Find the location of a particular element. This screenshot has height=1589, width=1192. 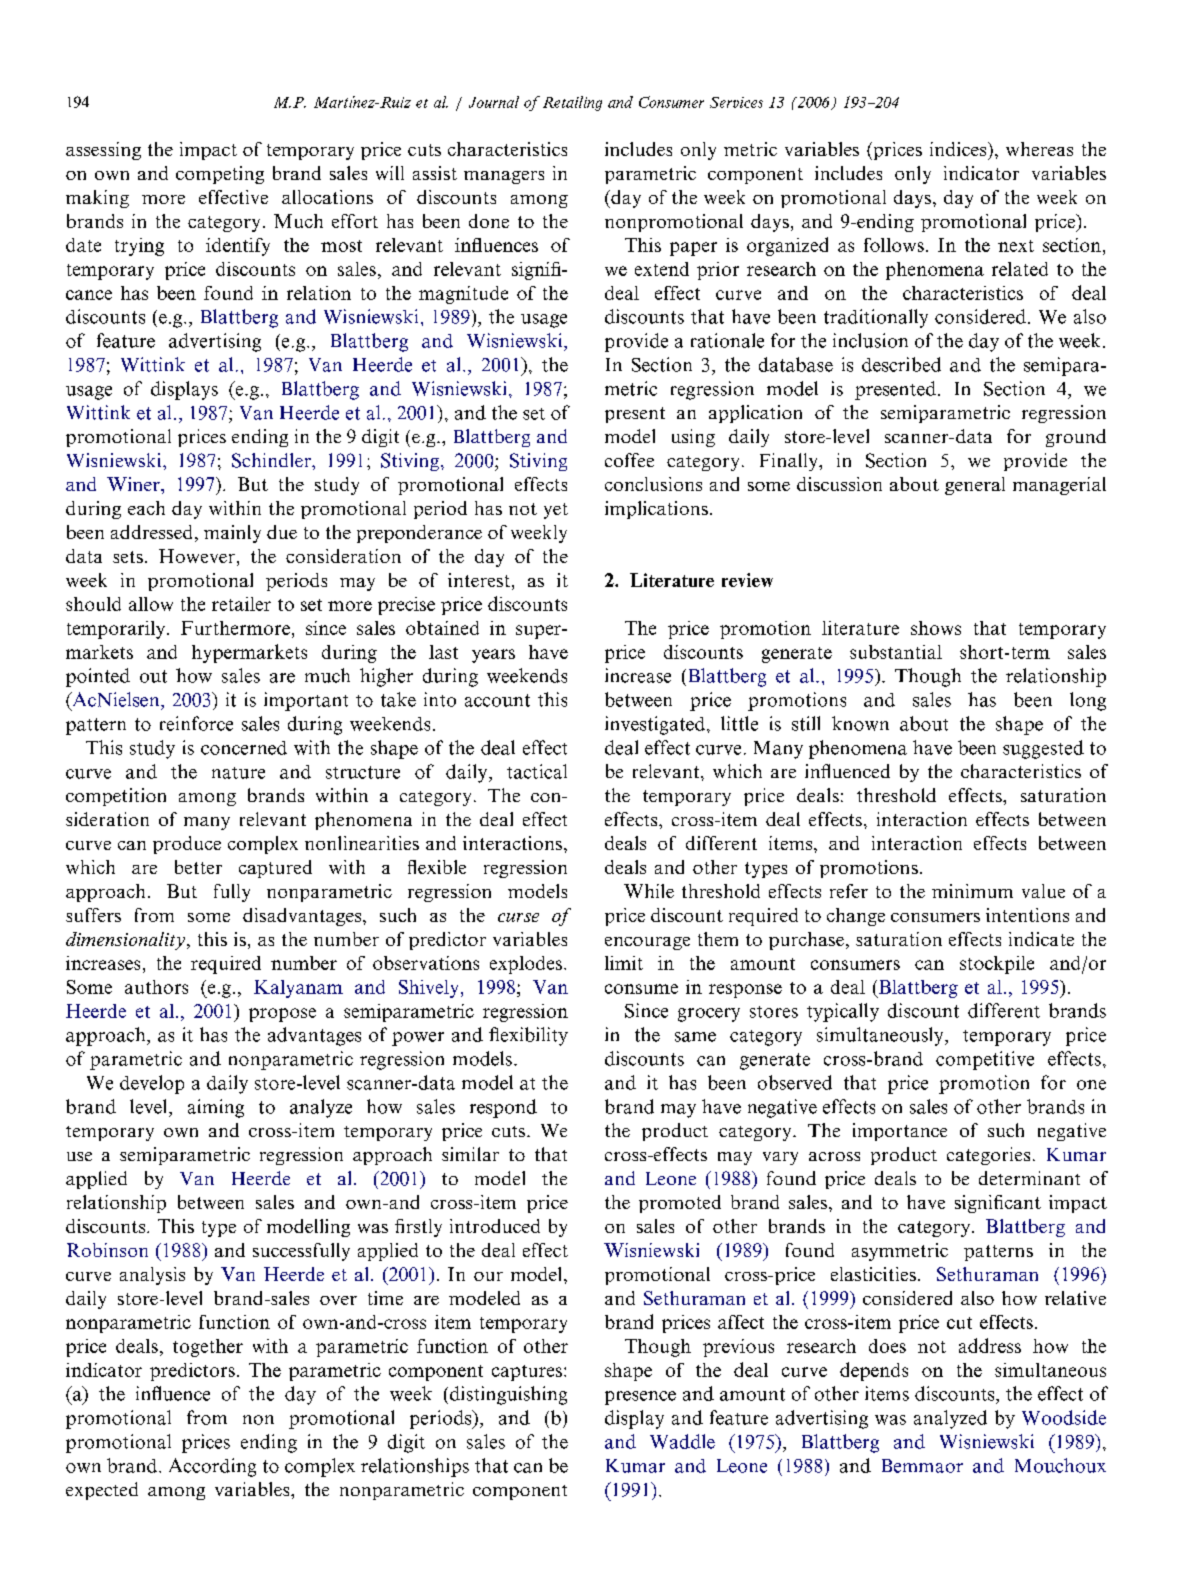

According is located at coordinates (212, 1467).
